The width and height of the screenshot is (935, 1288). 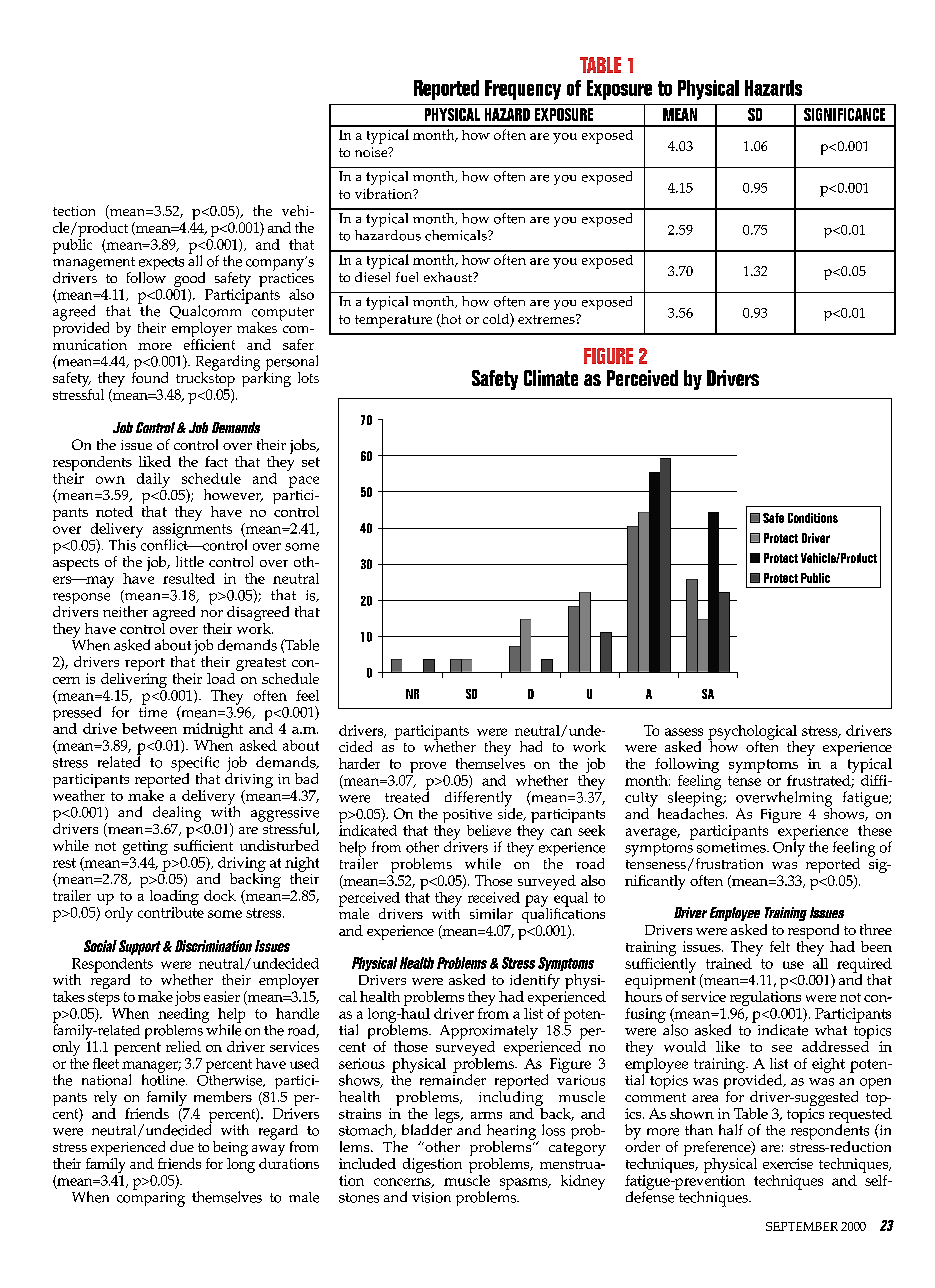 What do you see at coordinates (183, 1015) in the screenshot?
I see `needing` at bounding box center [183, 1015].
